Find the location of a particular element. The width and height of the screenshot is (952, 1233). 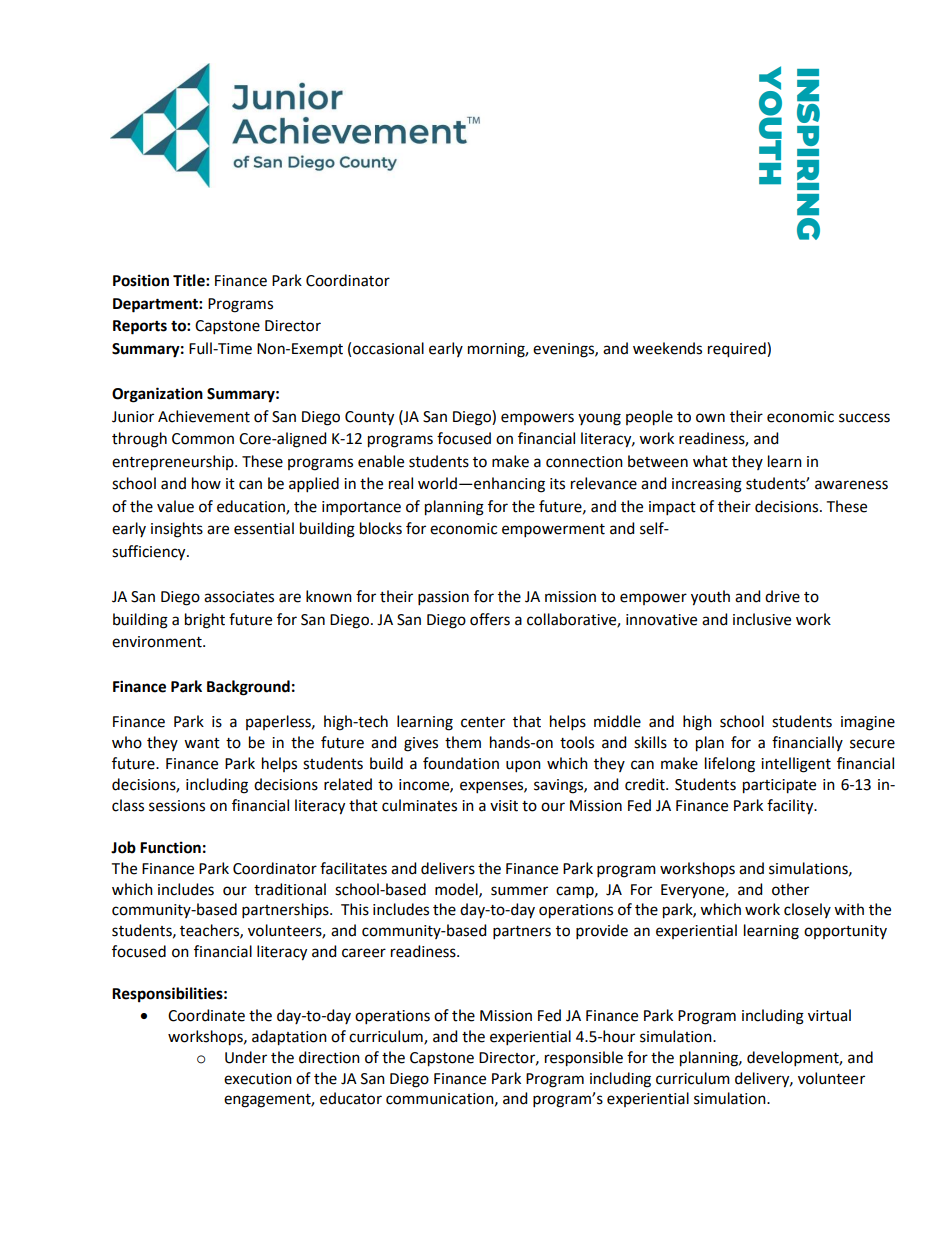

insights is located at coordinates (177, 530).
